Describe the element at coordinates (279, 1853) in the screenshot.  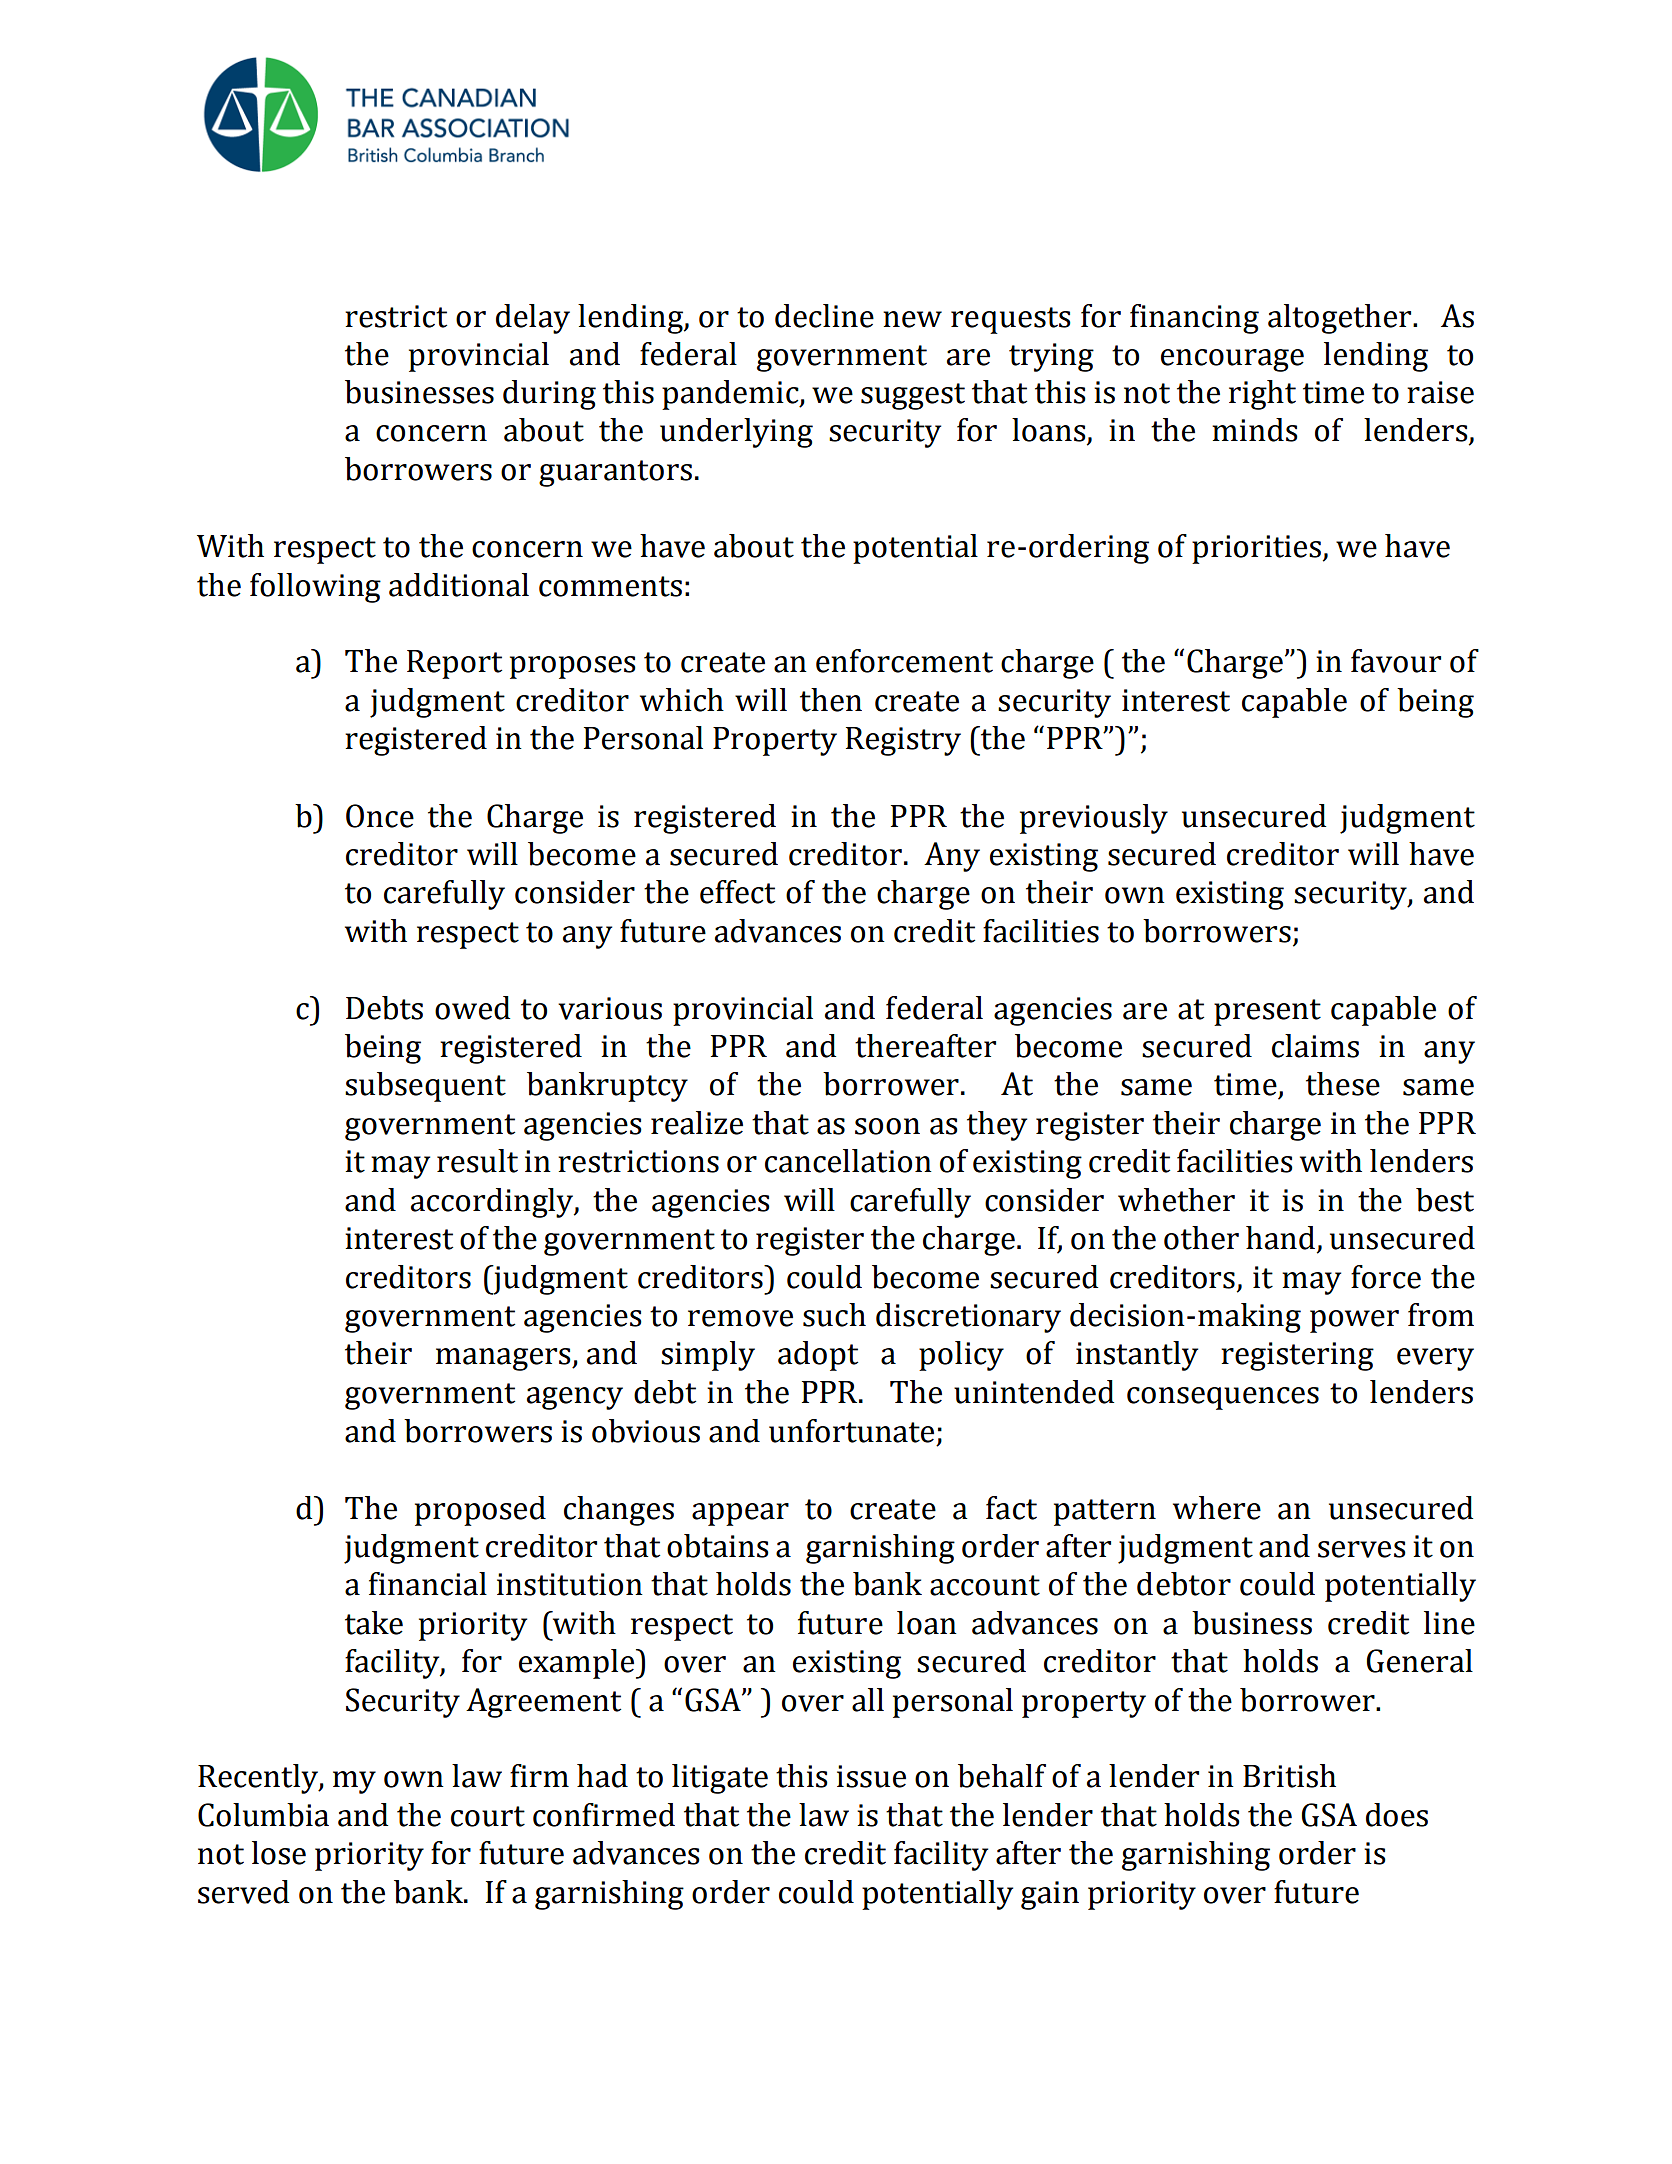
I see `lose` at that location.
